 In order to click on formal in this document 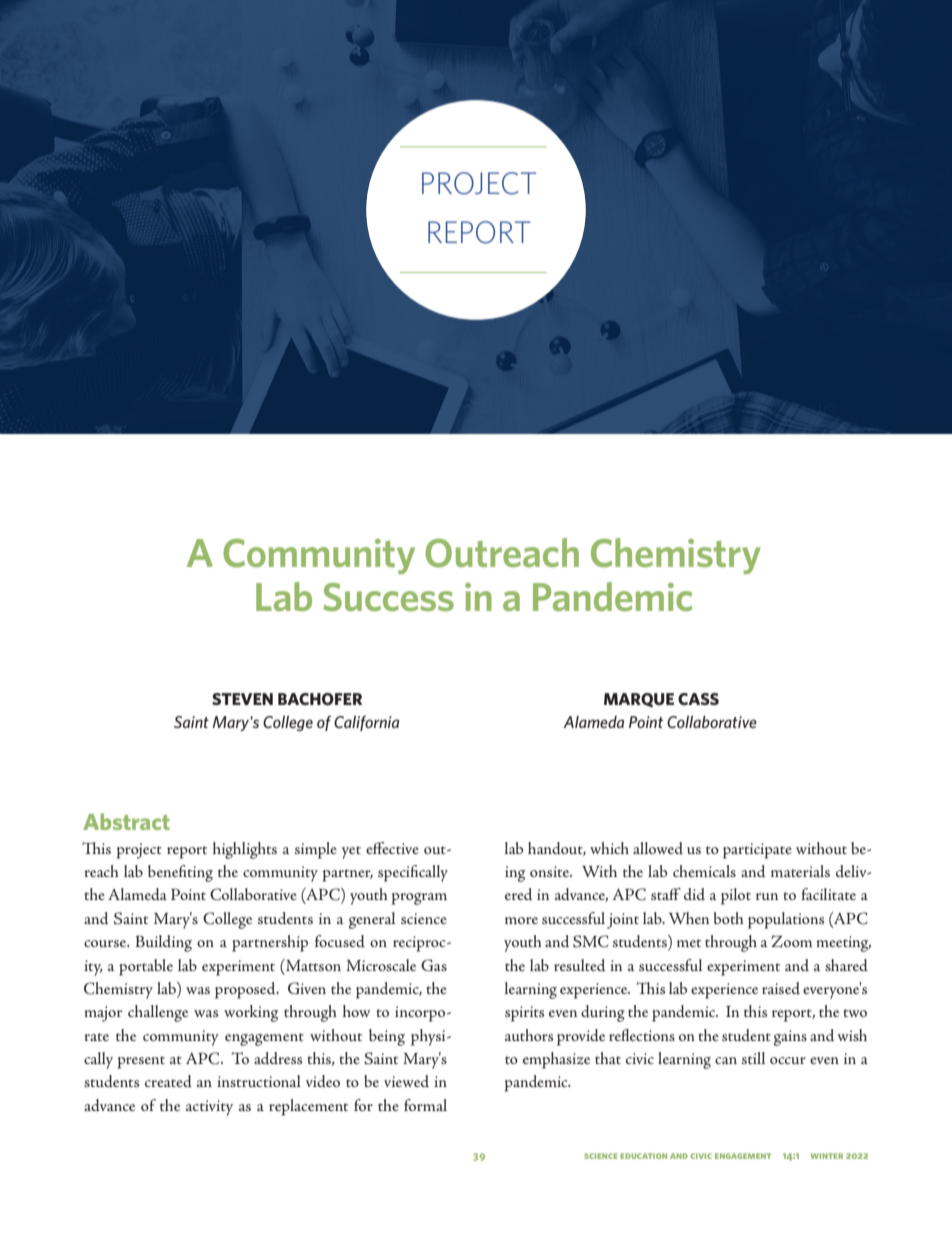, I will do `click(425, 1105)`.
